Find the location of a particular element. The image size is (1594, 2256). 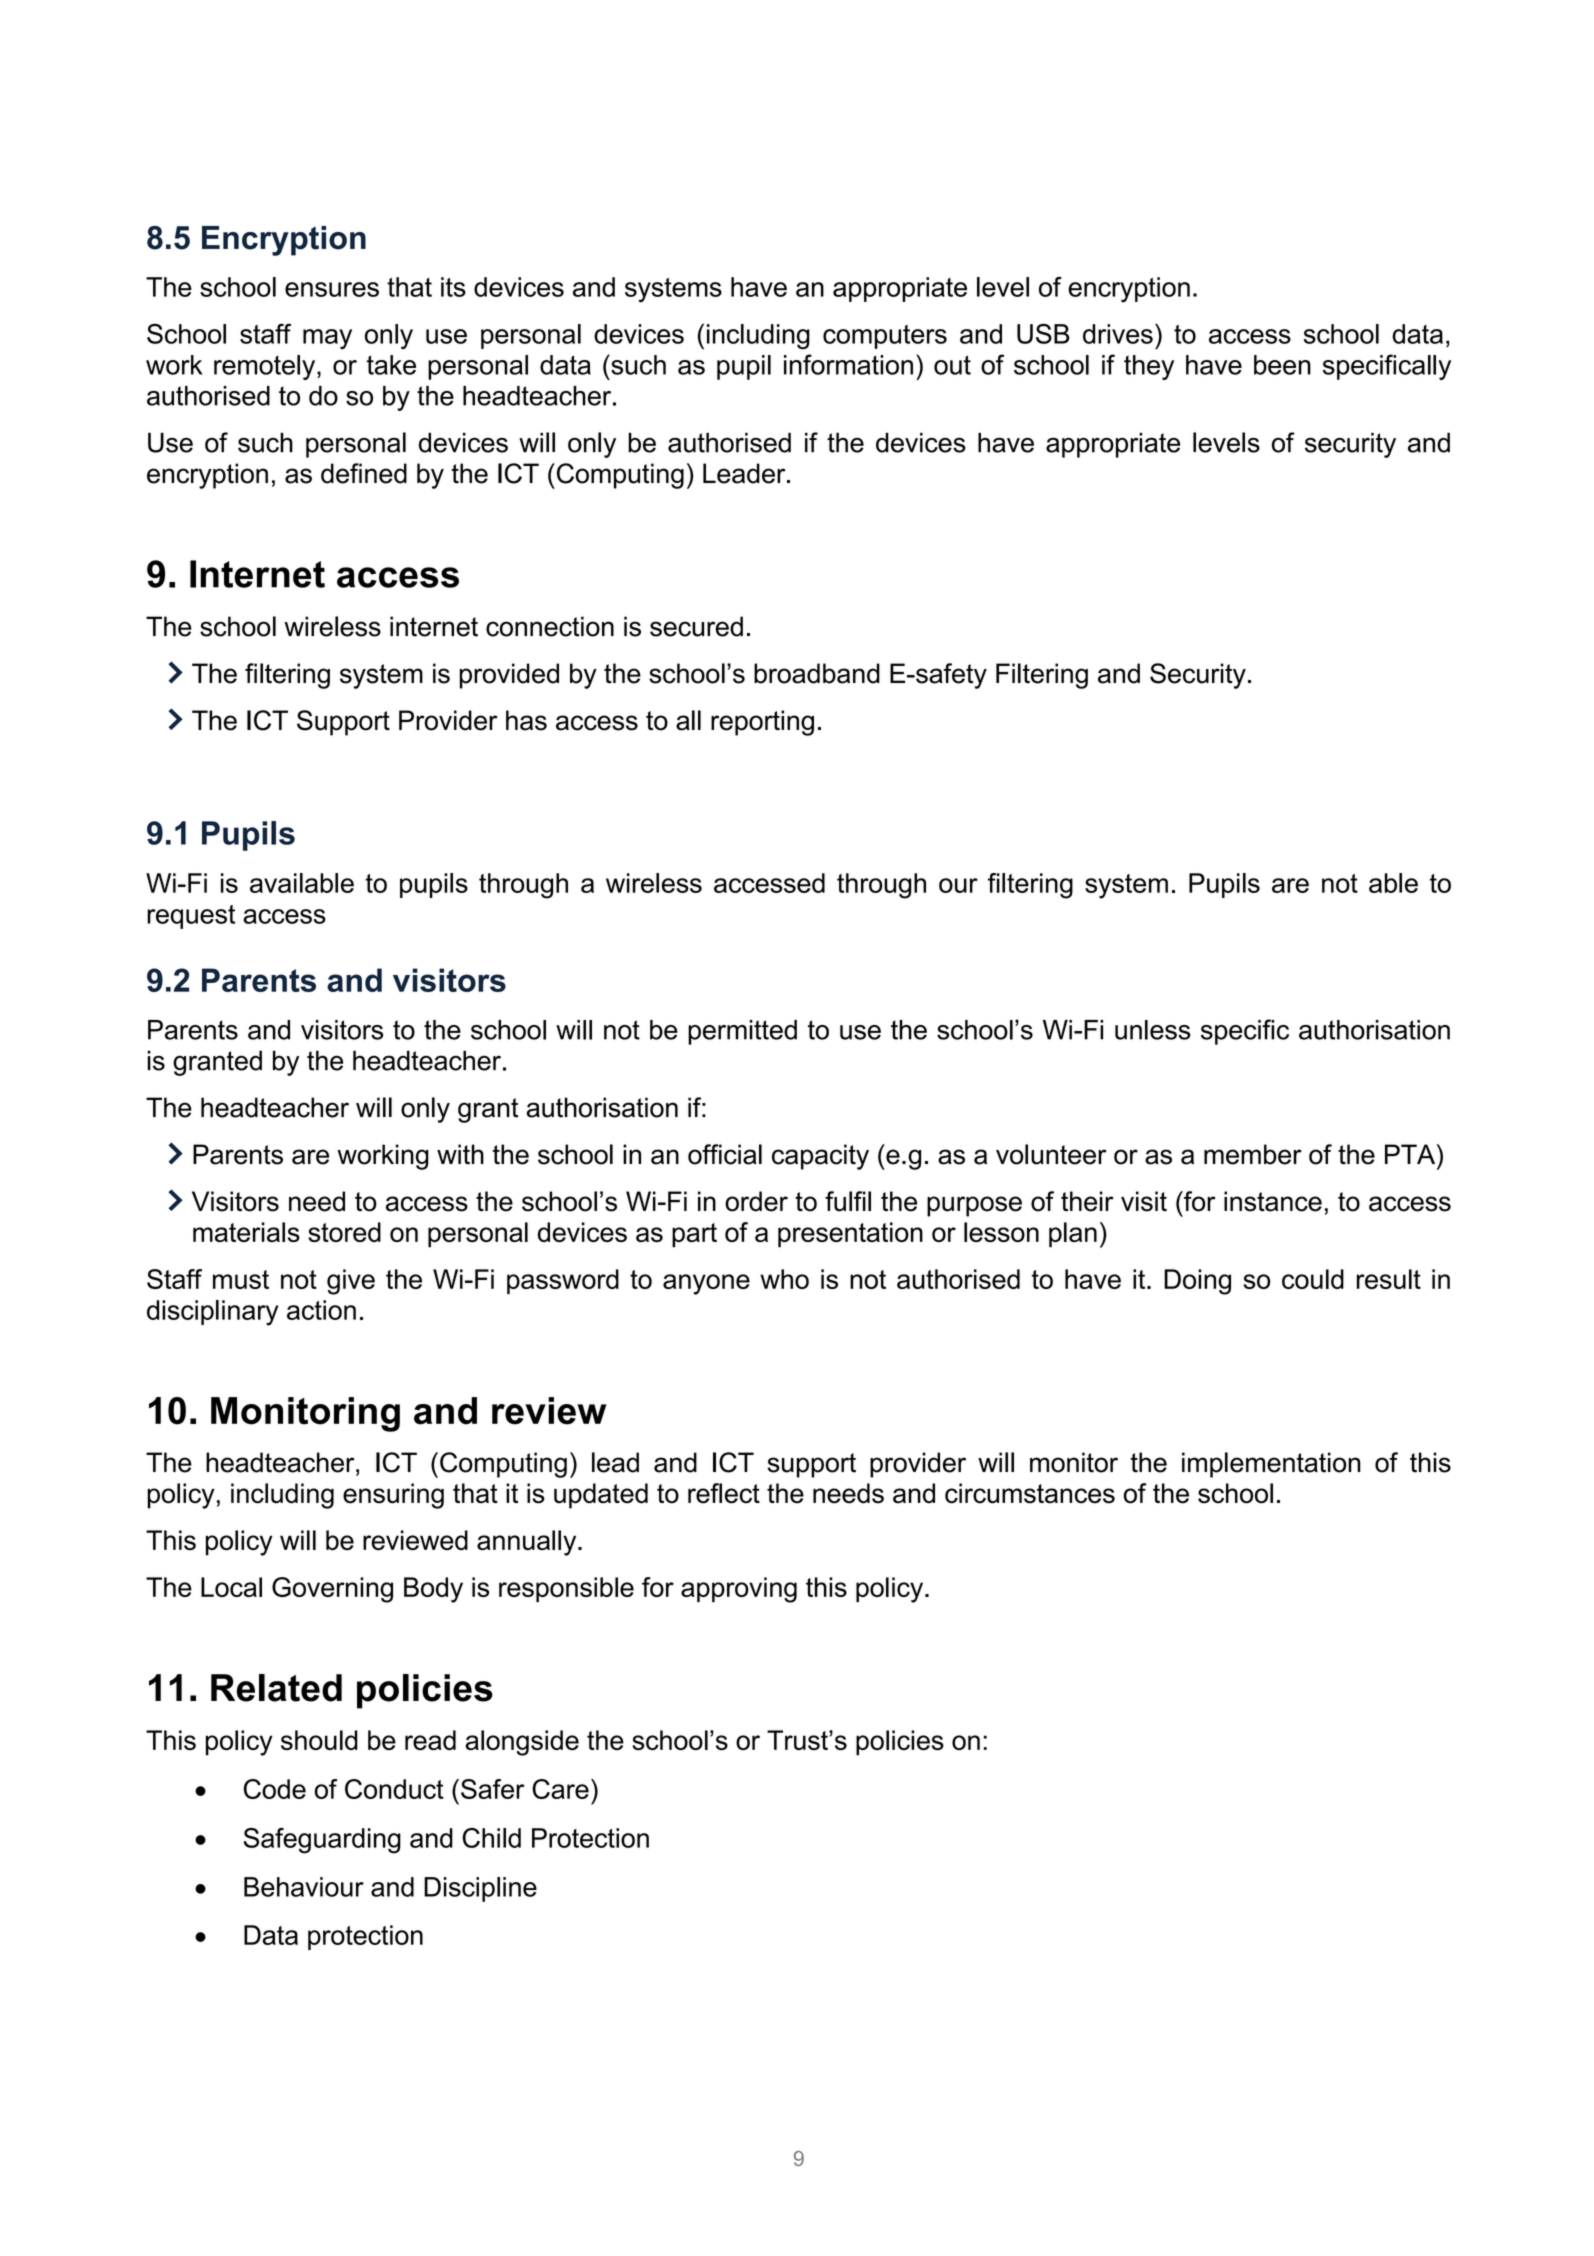

may is located at coordinates (327, 339).
